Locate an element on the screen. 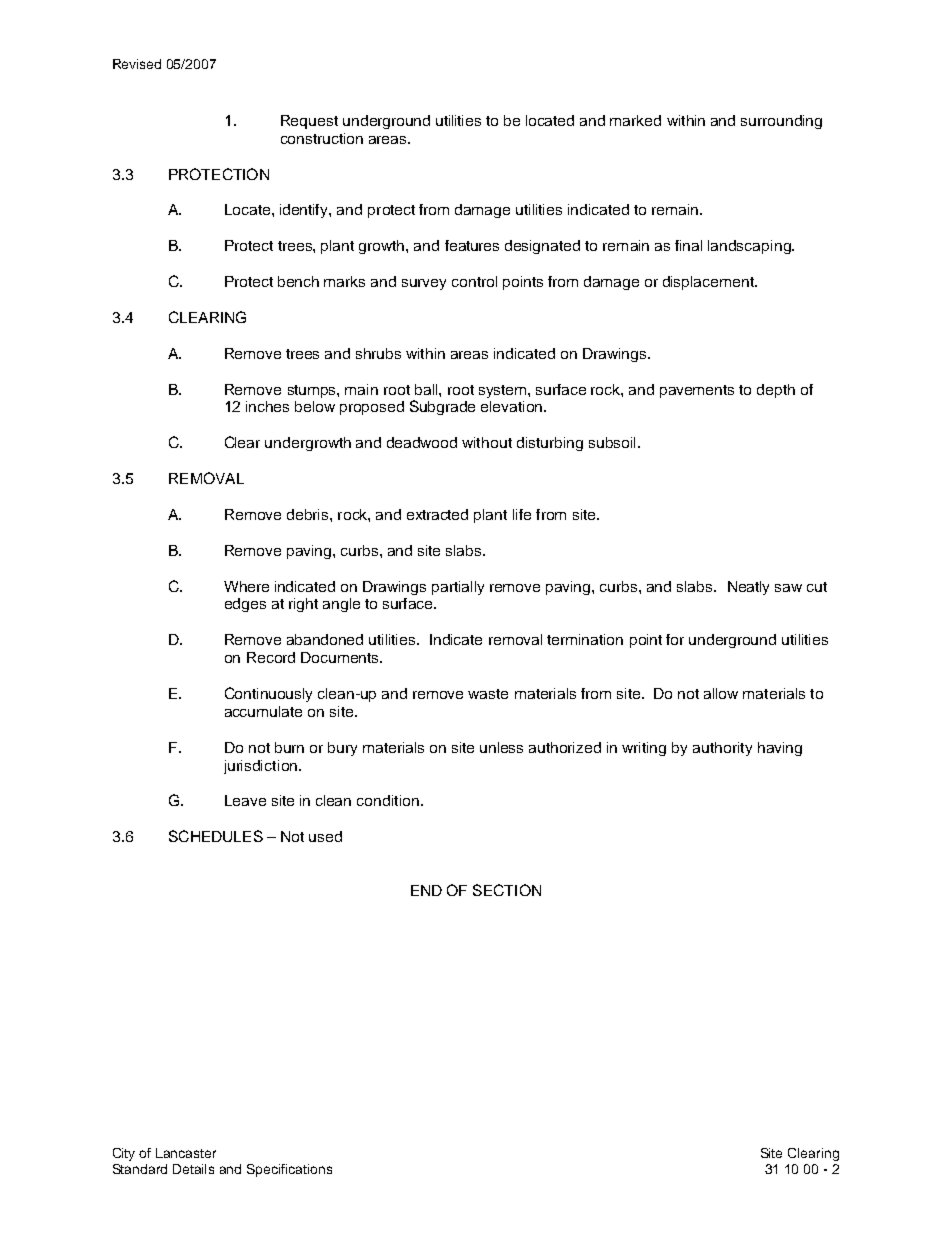 Image resolution: width=952 pixels, height=1233 pixels. displacement is located at coordinates (709, 283).
